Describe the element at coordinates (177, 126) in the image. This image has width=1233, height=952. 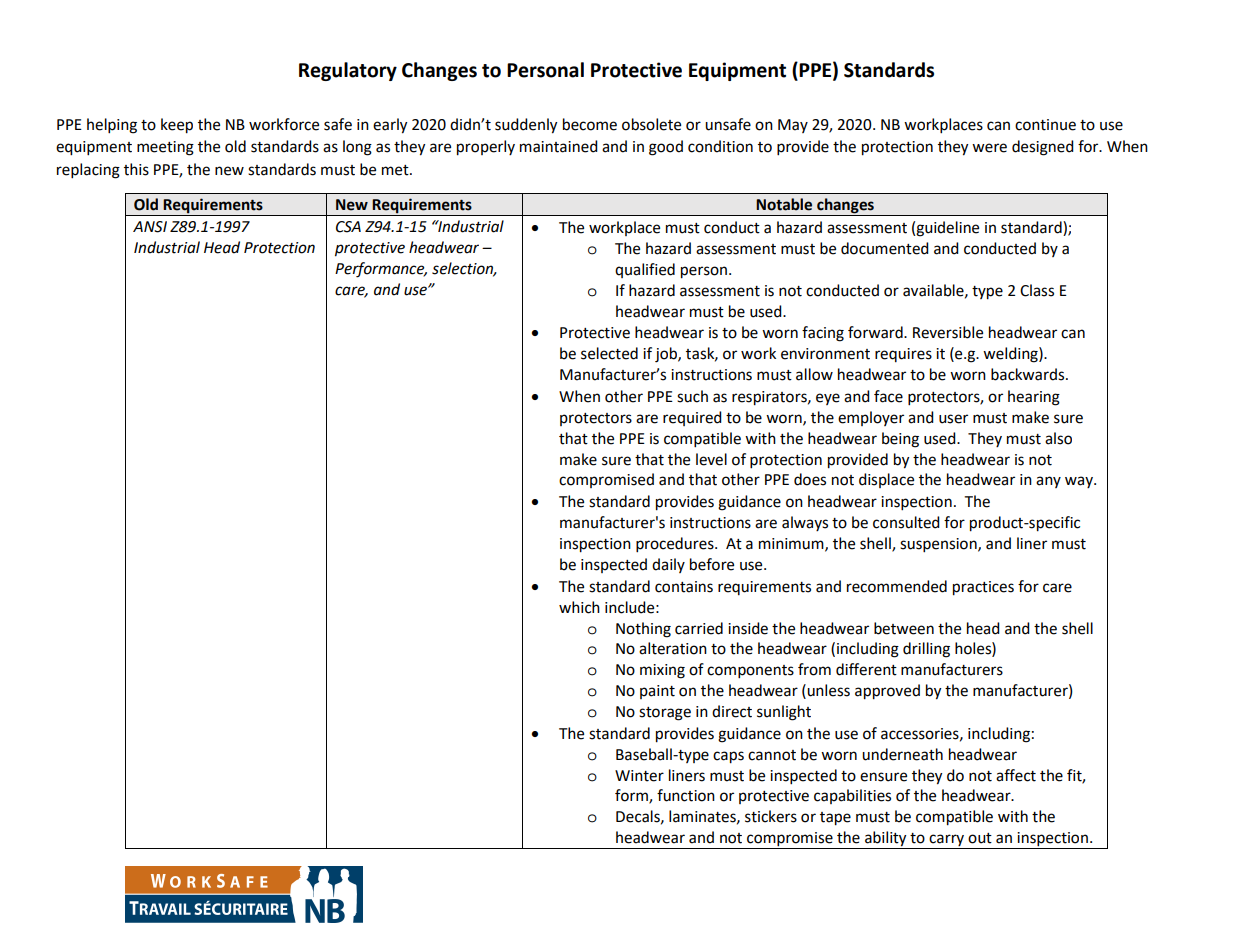
I see `keep` at that location.
